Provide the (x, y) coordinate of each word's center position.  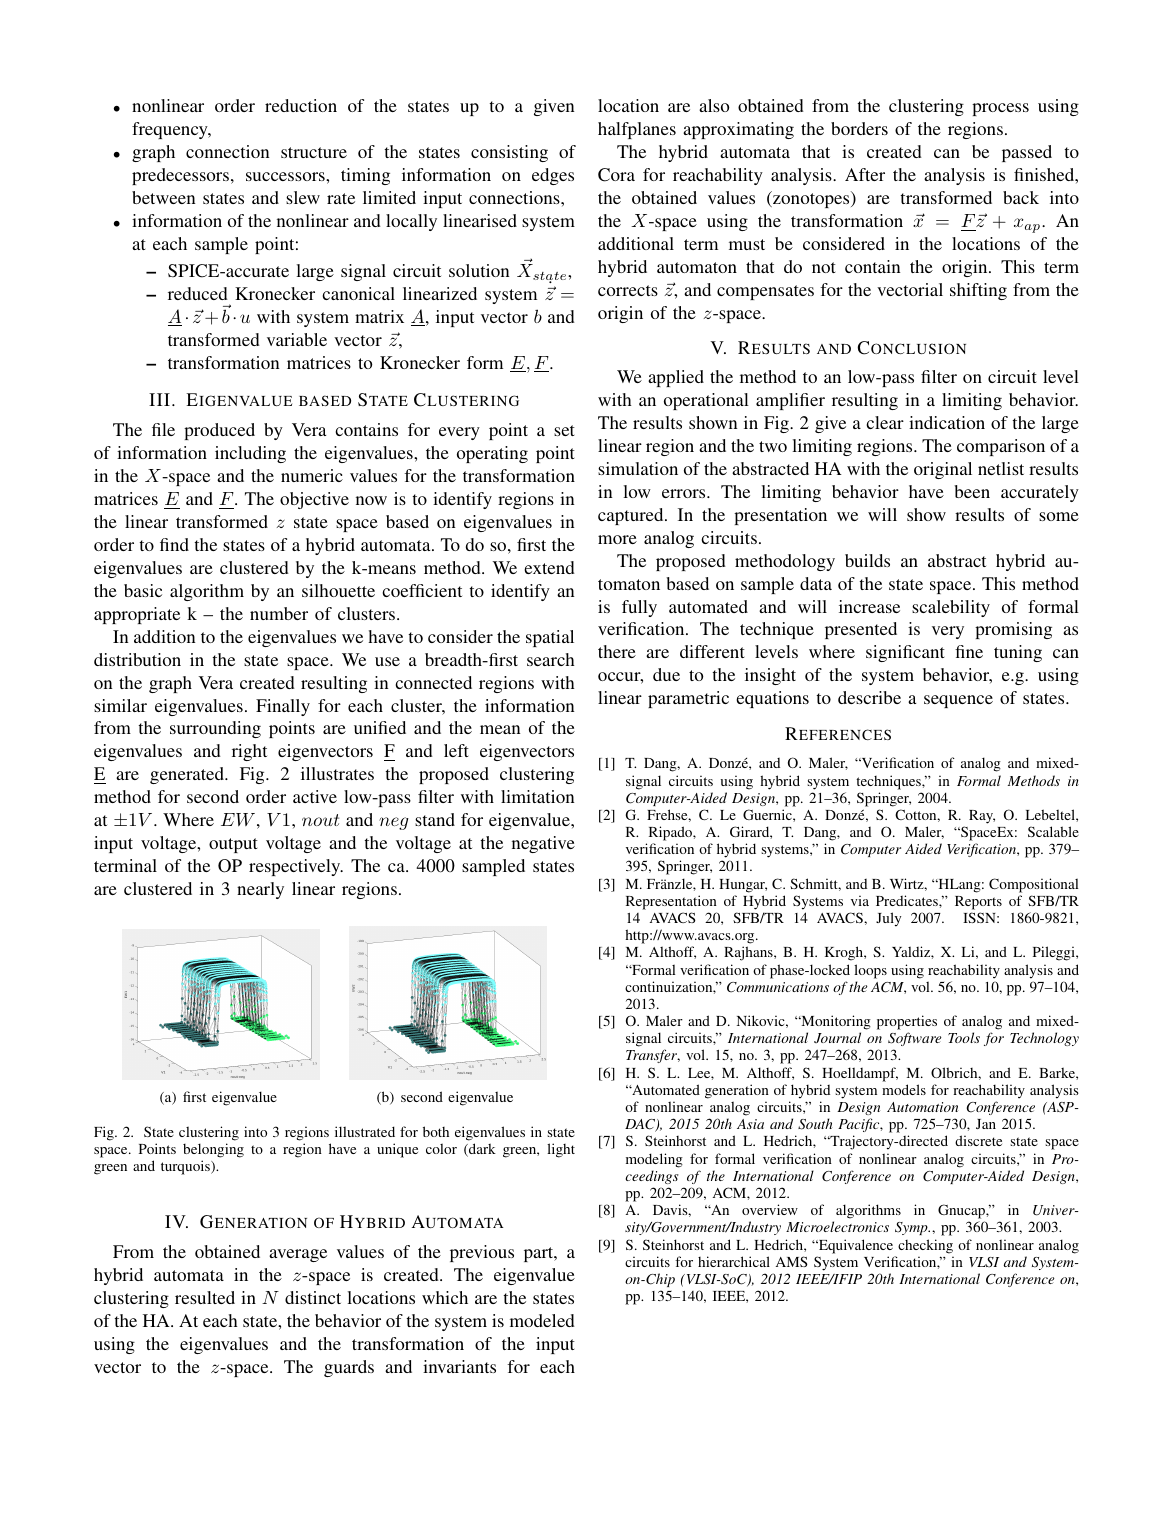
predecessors (180, 176)
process (1000, 109)
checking (925, 1246)
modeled (542, 1320)
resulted (205, 1297)
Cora (616, 175)
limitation (537, 796)
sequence (958, 701)
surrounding (215, 729)
